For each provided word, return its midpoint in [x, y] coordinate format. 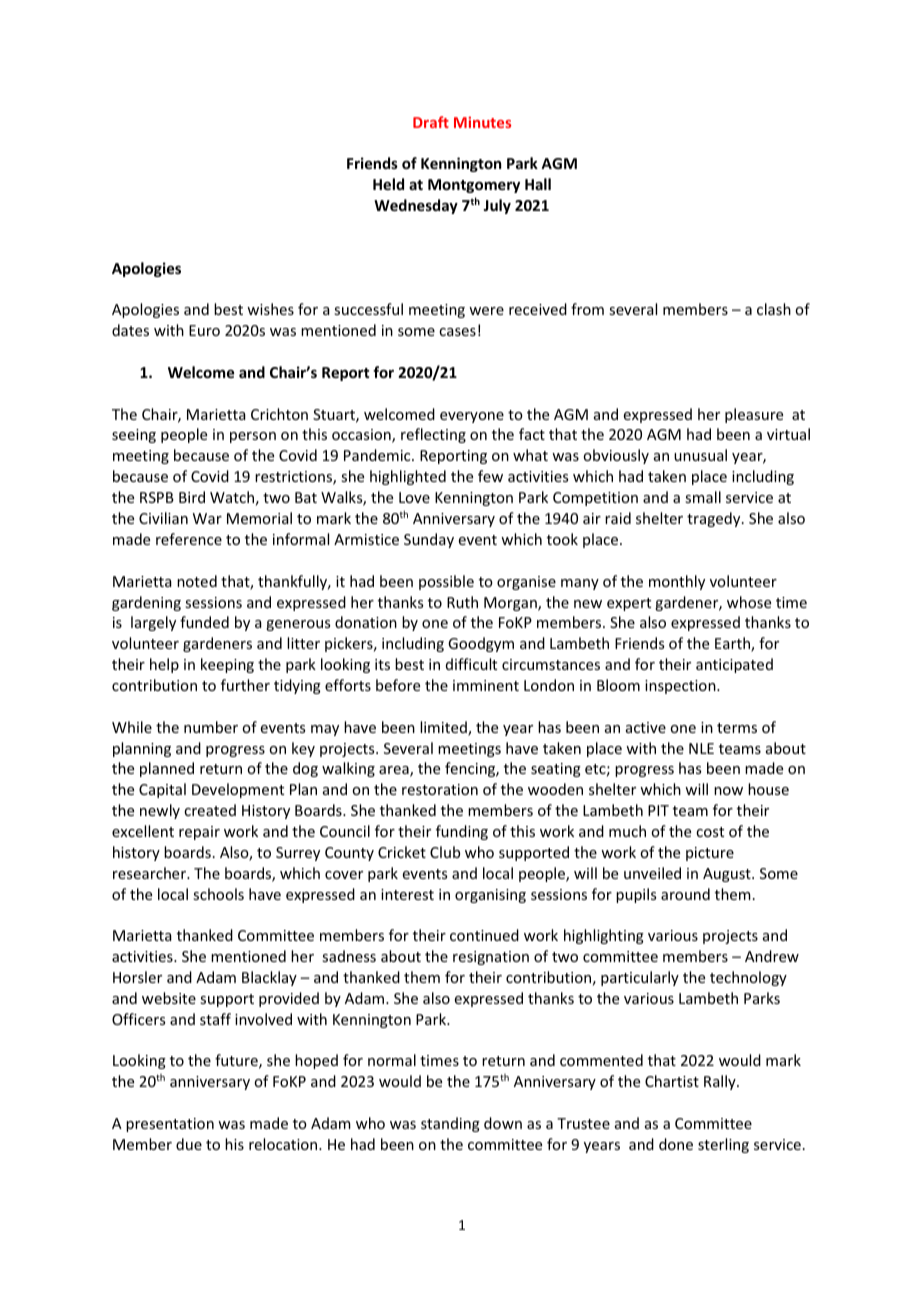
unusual [700, 455]
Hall [538, 184]
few [490, 476]
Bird [192, 497]
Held [388, 184]
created [210, 810]
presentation [170, 1125]
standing [450, 1124]
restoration [440, 789]
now [728, 791]
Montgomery [474, 186]
